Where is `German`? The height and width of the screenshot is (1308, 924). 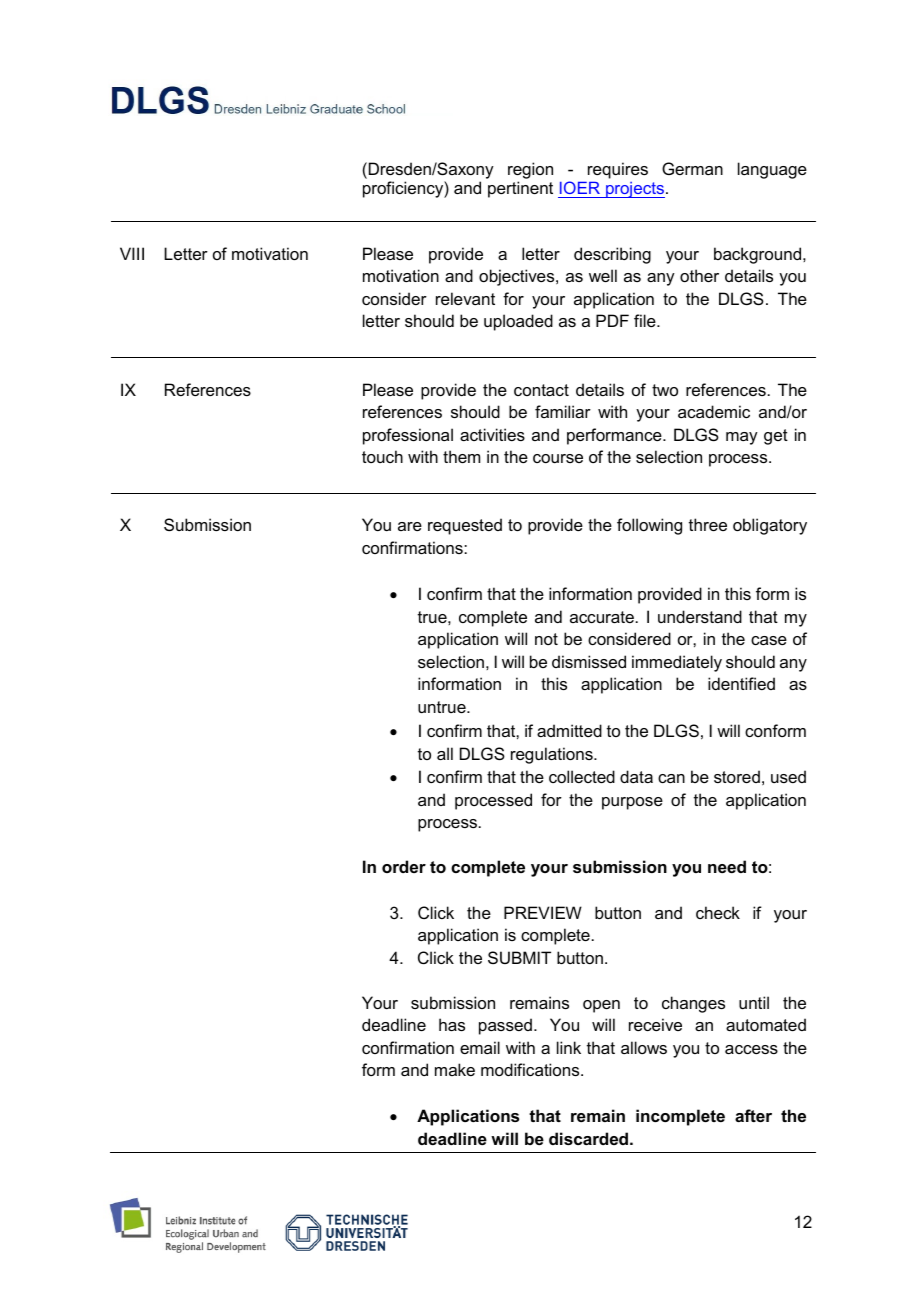 German is located at coordinates (692, 168).
